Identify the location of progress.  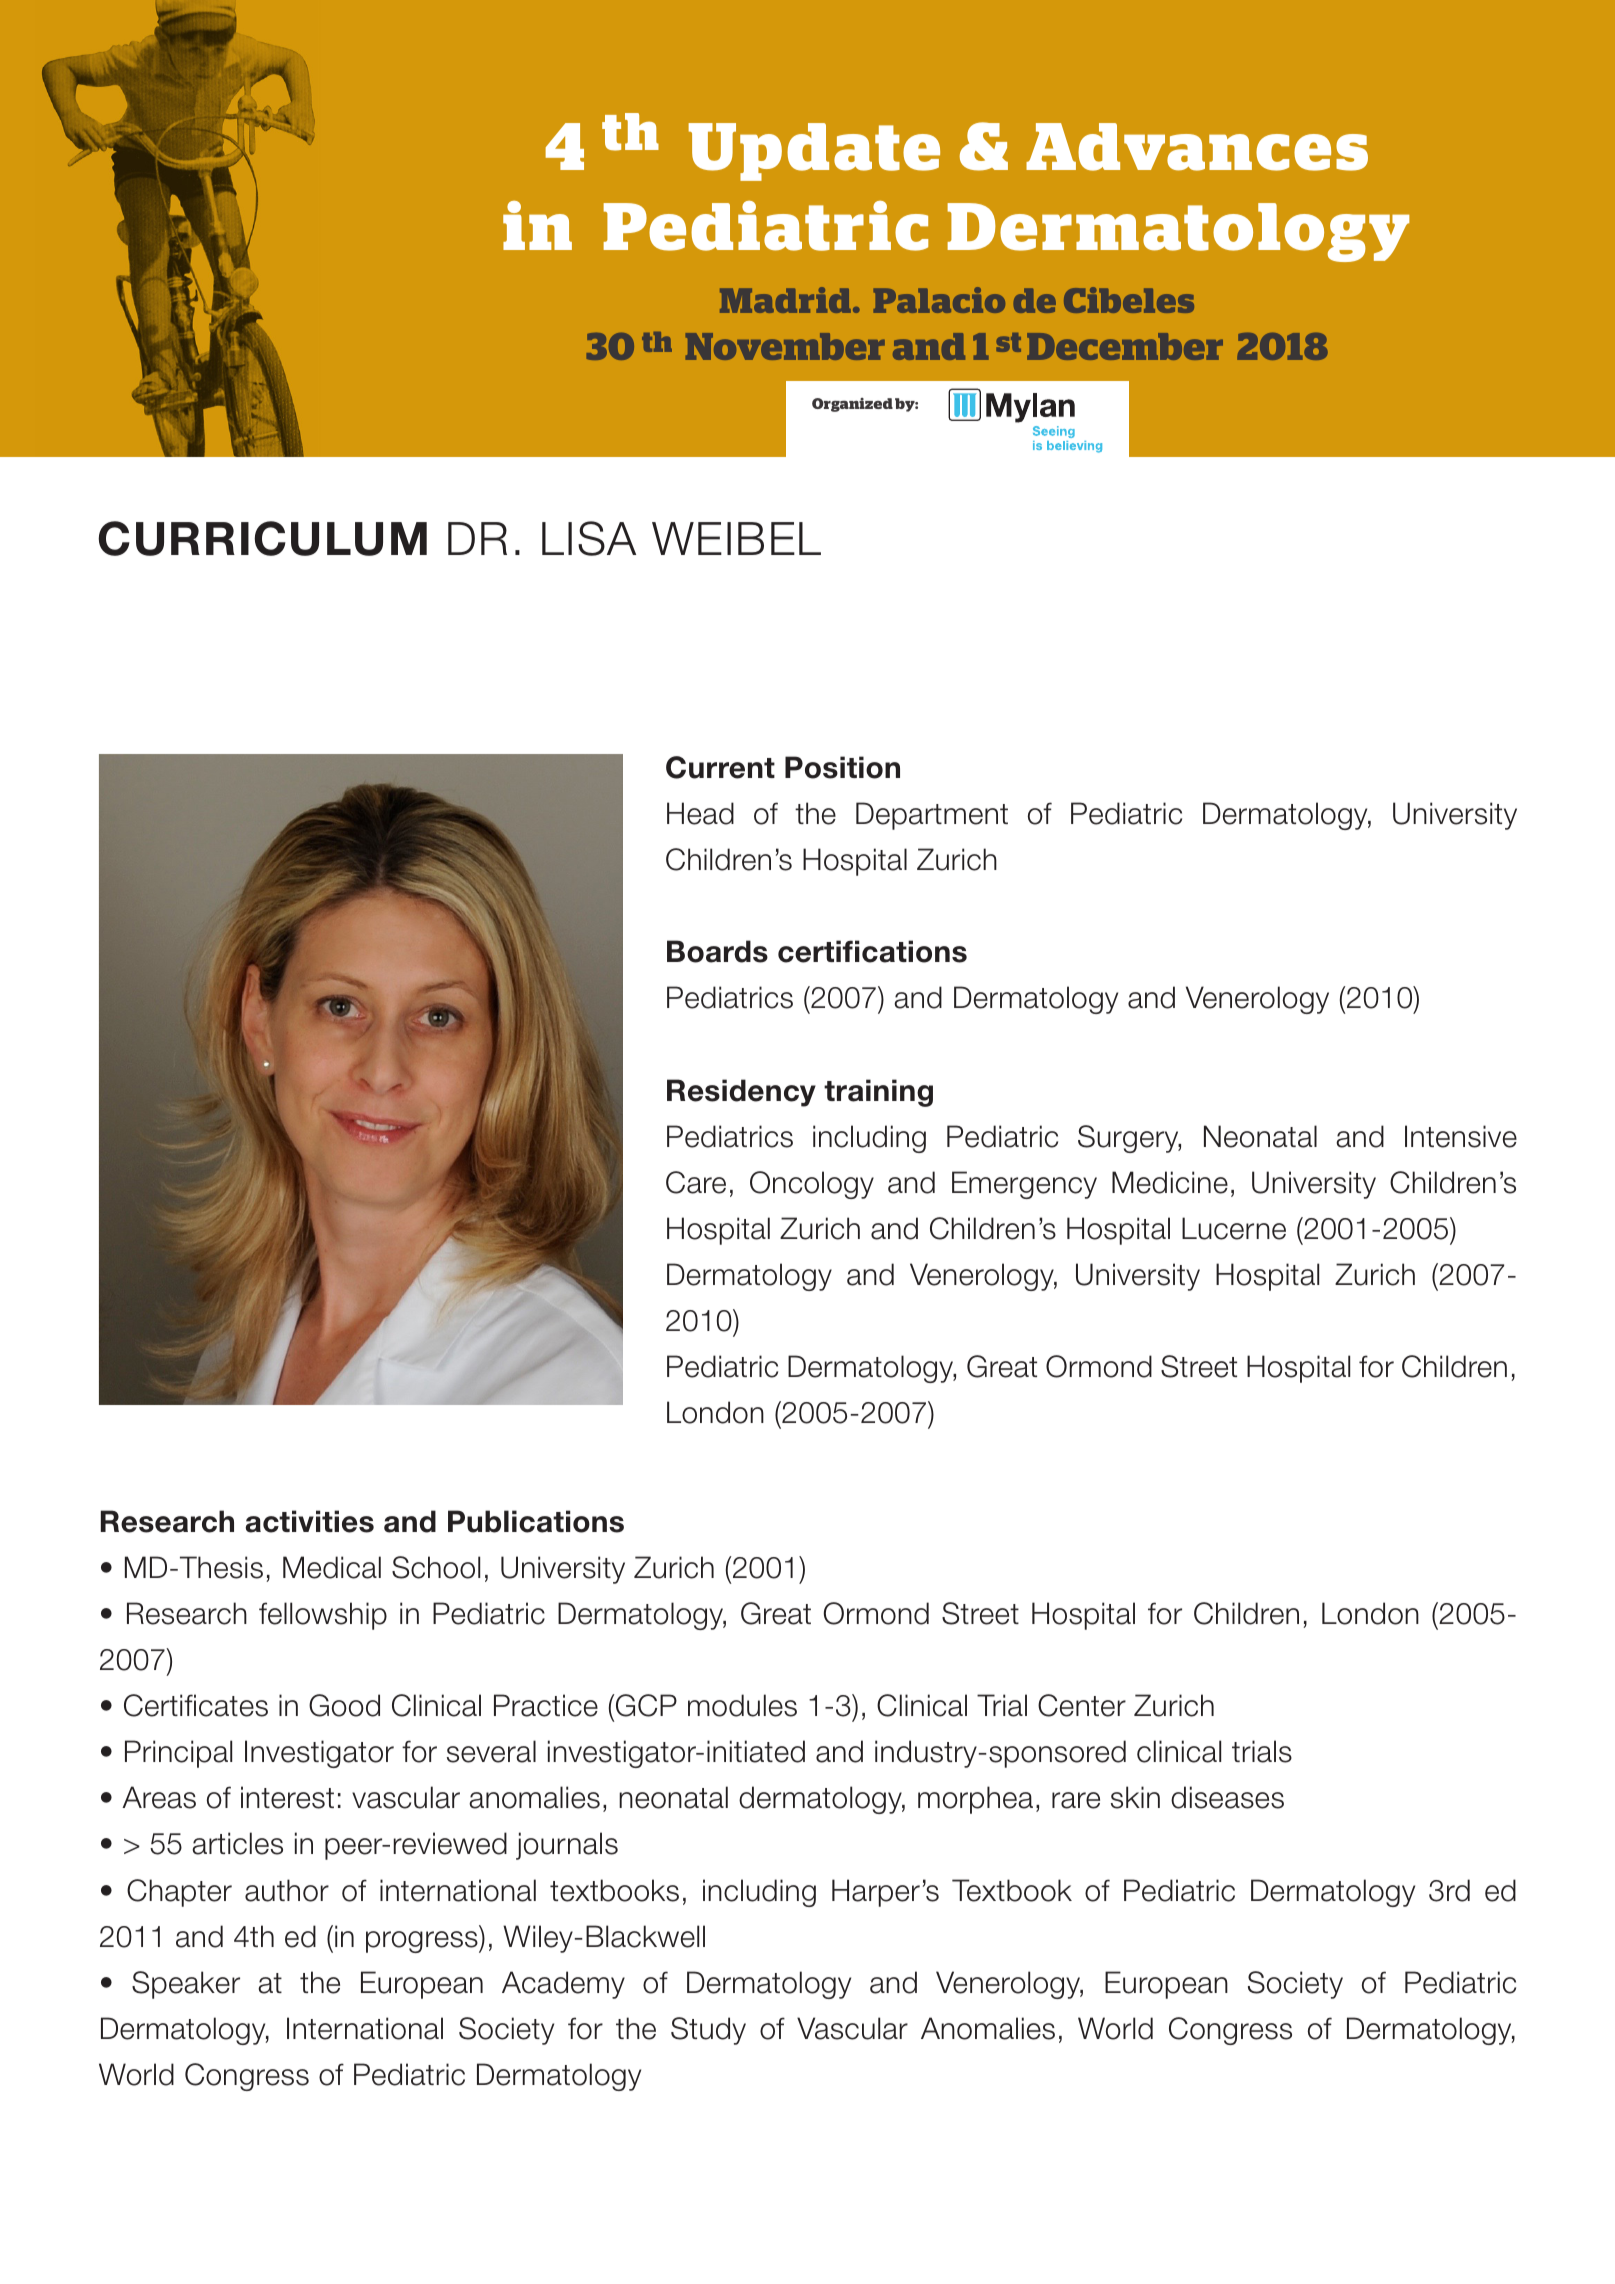
(423, 1942).
